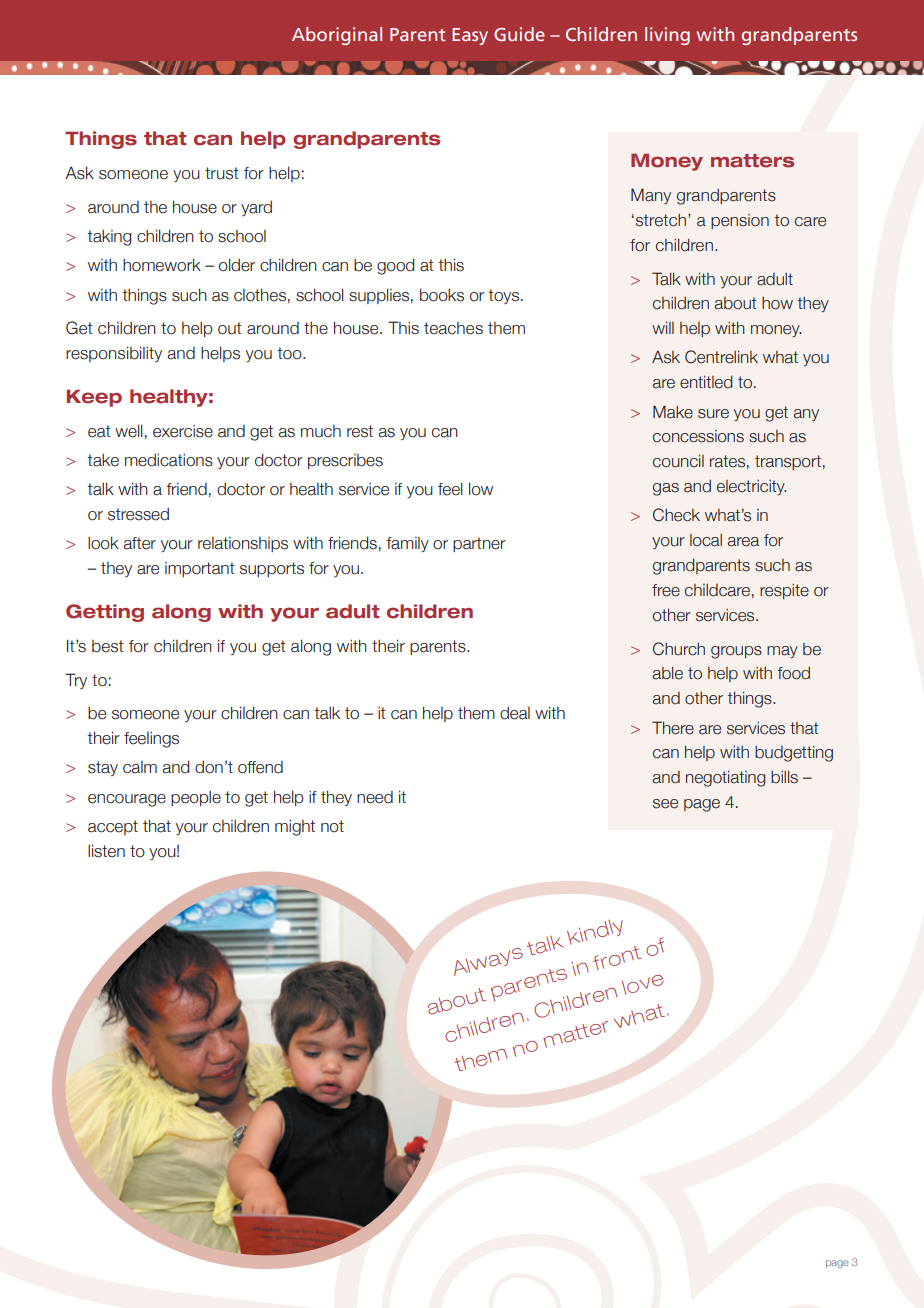 Image resolution: width=924 pixels, height=1308 pixels. What do you see at coordinates (667, 36) in the image?
I see `living` at bounding box center [667, 36].
